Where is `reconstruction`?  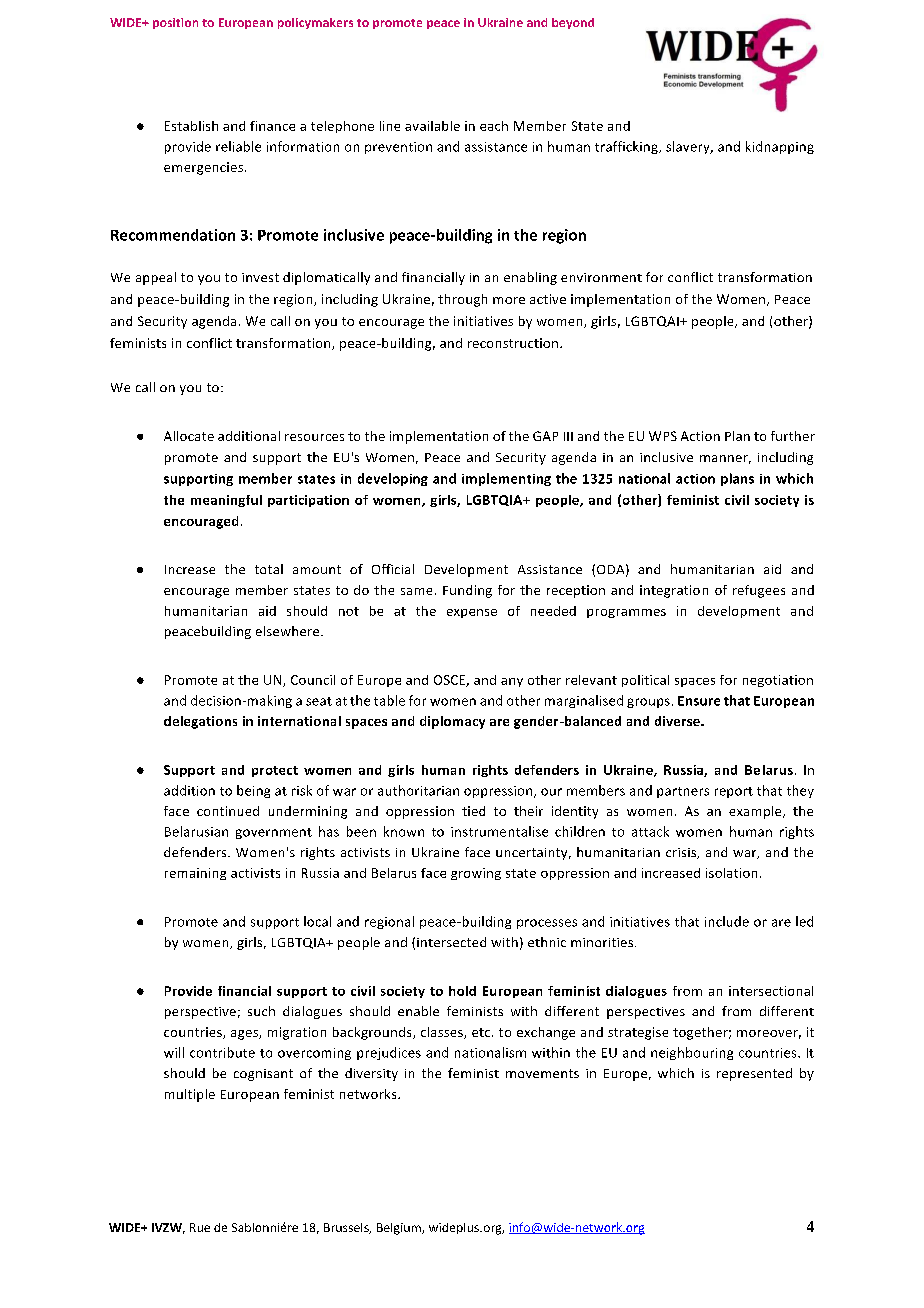
reconstruction is located at coordinates (514, 343).
